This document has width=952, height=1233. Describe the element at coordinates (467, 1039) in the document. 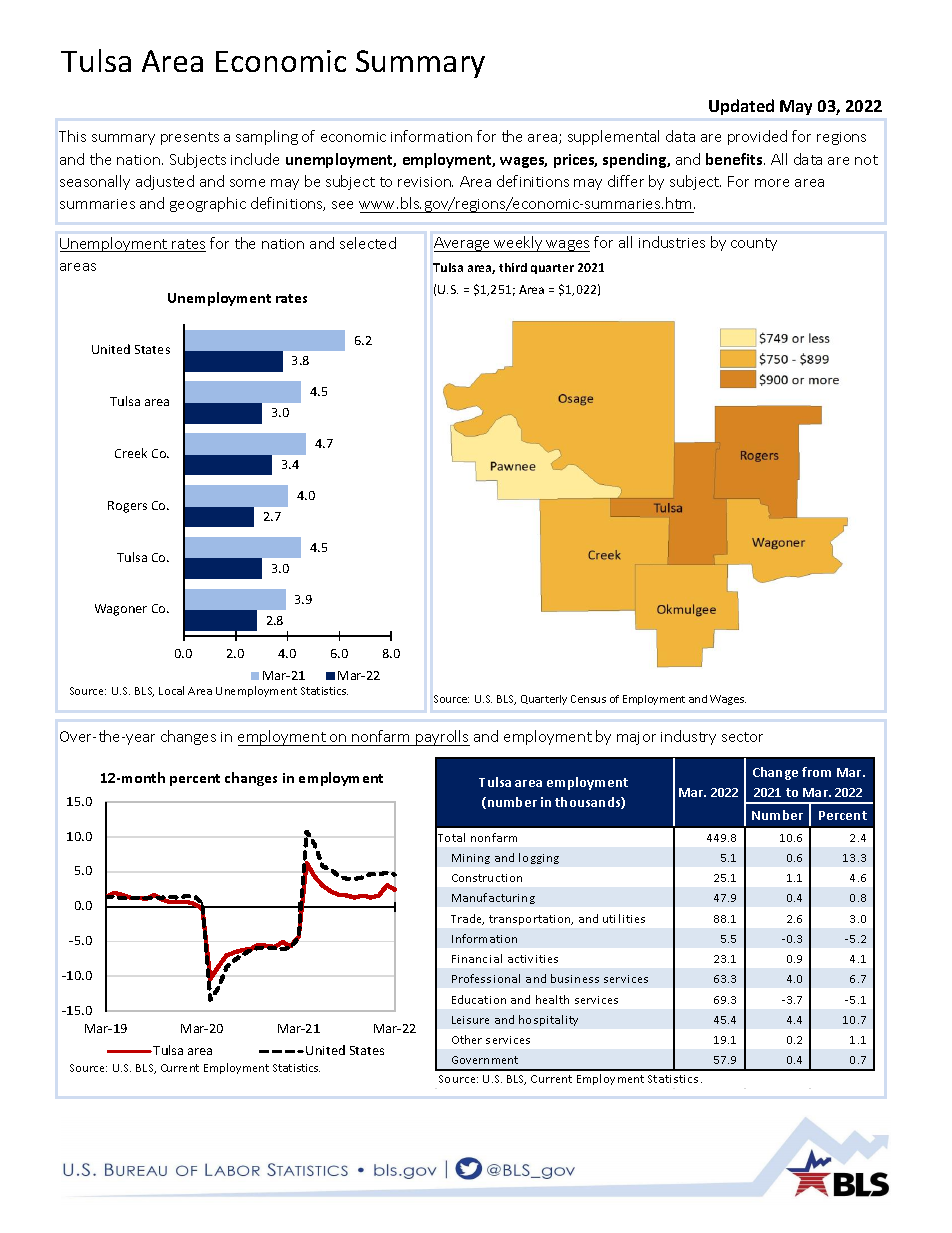

I see `Other` at that location.
